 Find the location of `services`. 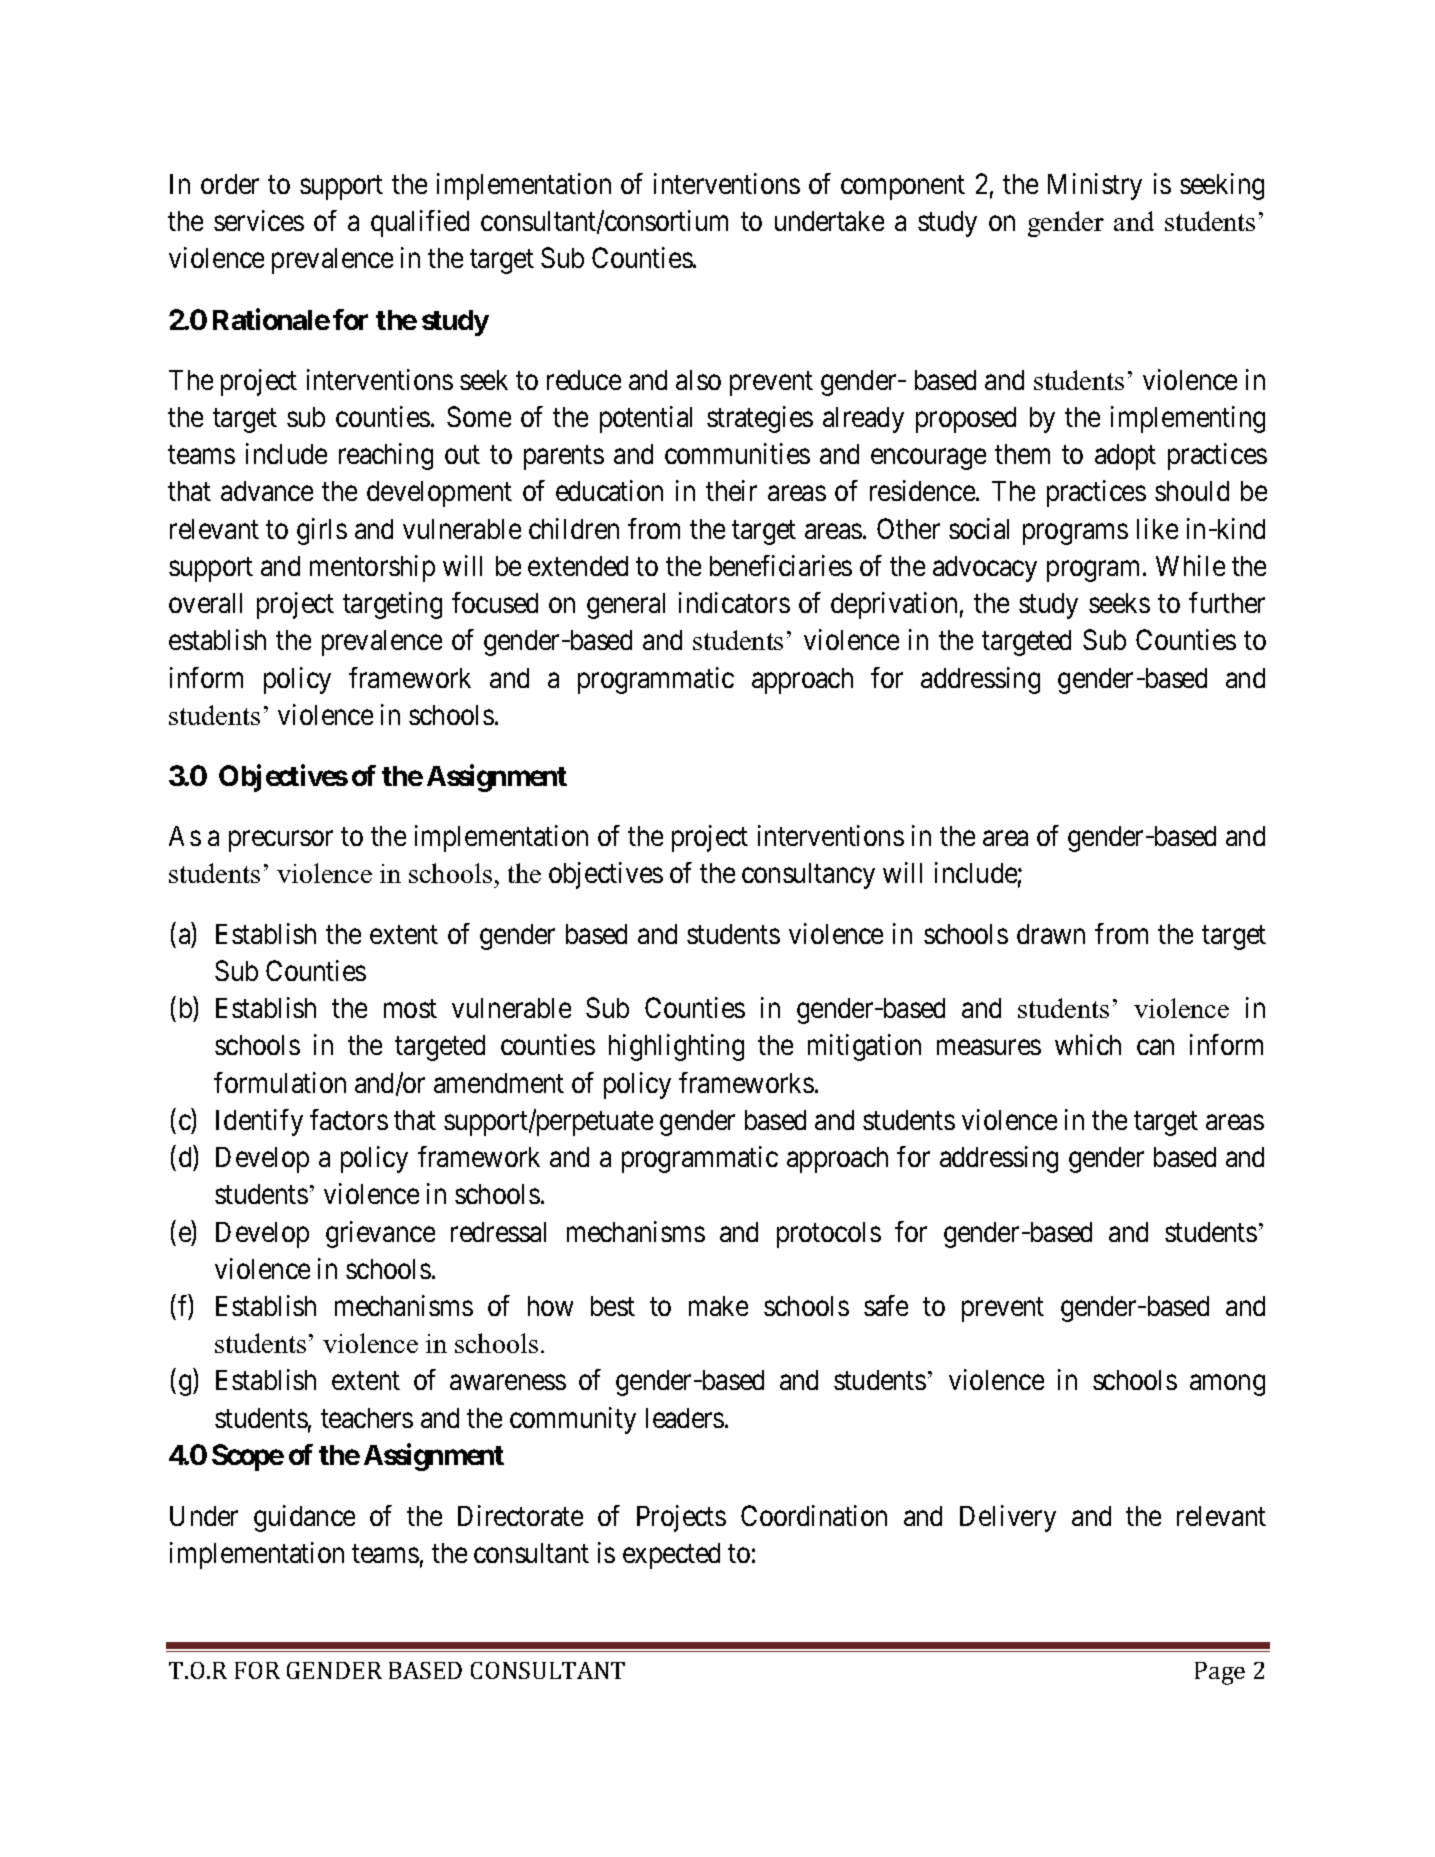

services is located at coordinates (259, 220).
